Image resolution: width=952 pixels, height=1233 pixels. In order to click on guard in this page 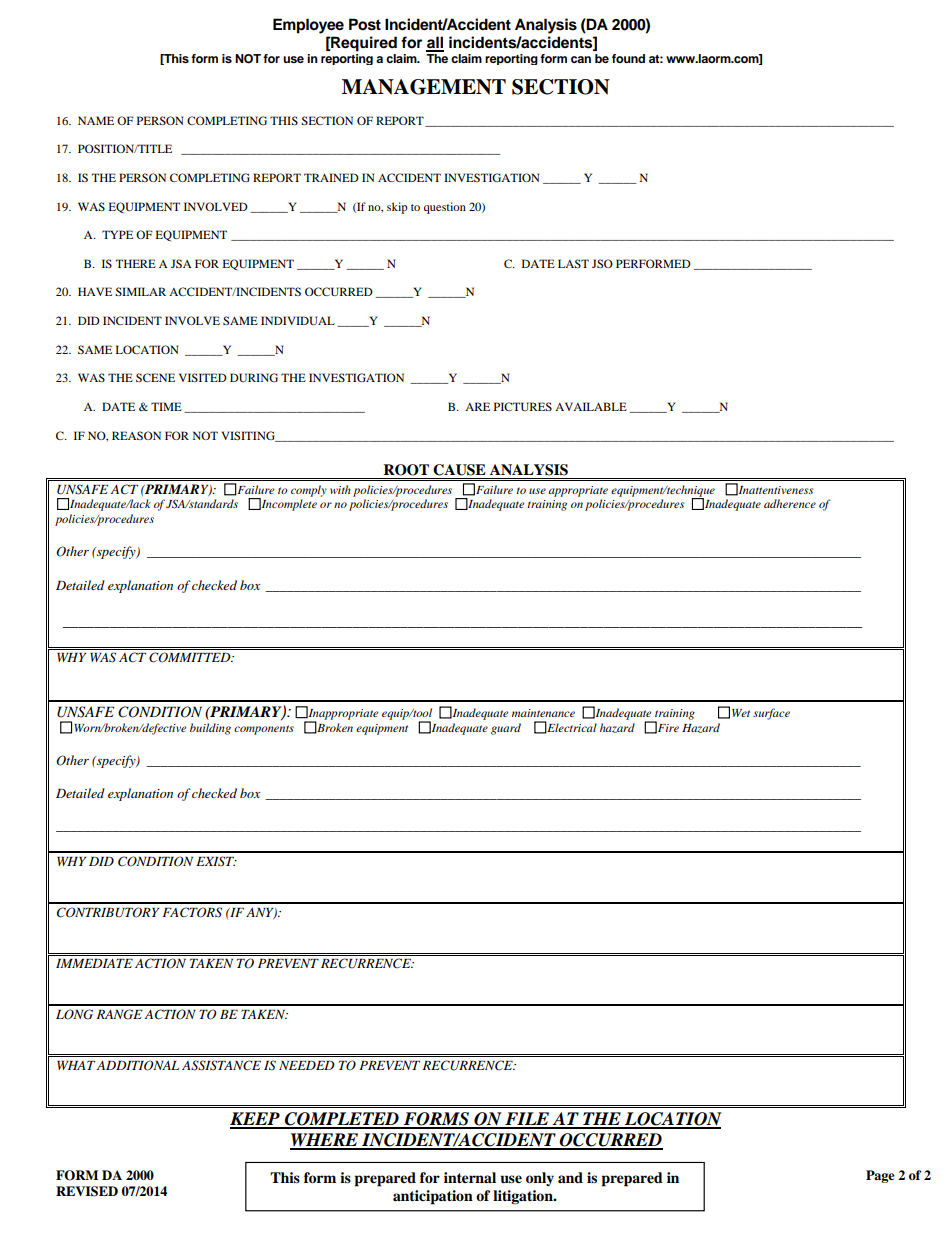, I will do `click(506, 729)`.
